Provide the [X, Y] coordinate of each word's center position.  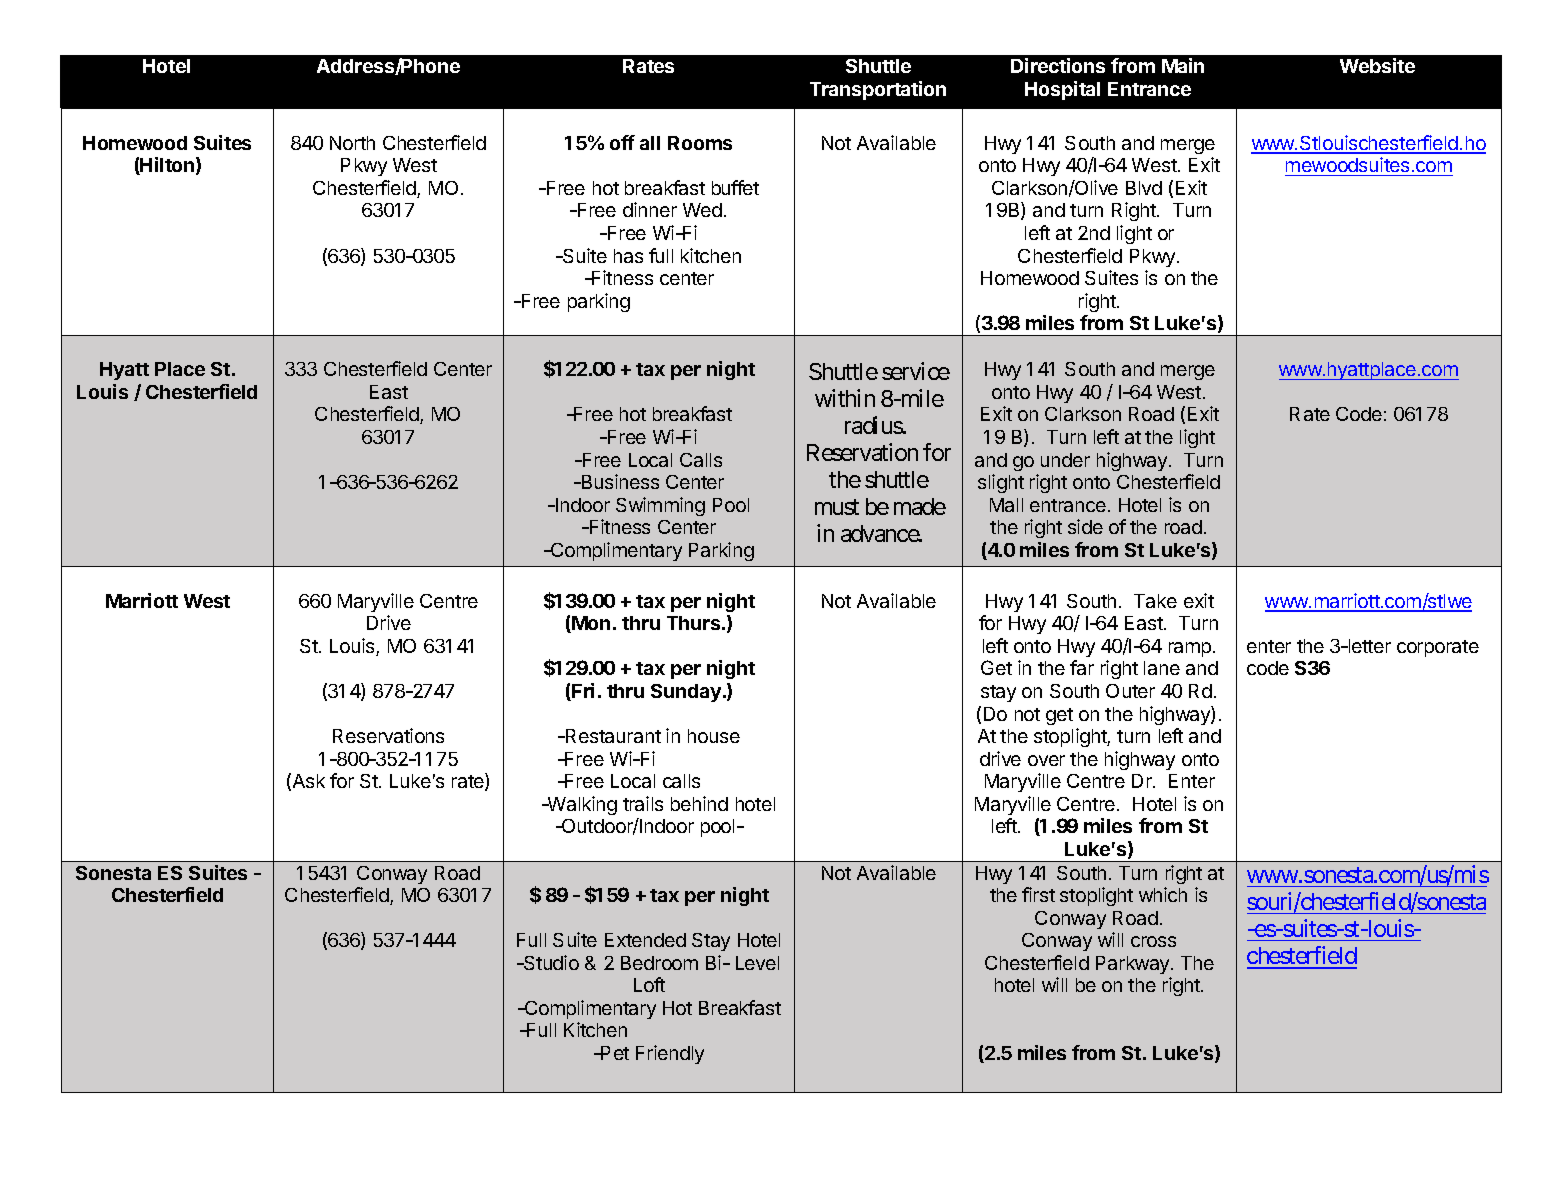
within [845, 398]
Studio [550, 962]
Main [1183, 65]
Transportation [878, 90]
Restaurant [612, 736]
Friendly [670, 1054]
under [1065, 460]
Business [619, 481]
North [352, 143]
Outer [1130, 691]
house [714, 736]
